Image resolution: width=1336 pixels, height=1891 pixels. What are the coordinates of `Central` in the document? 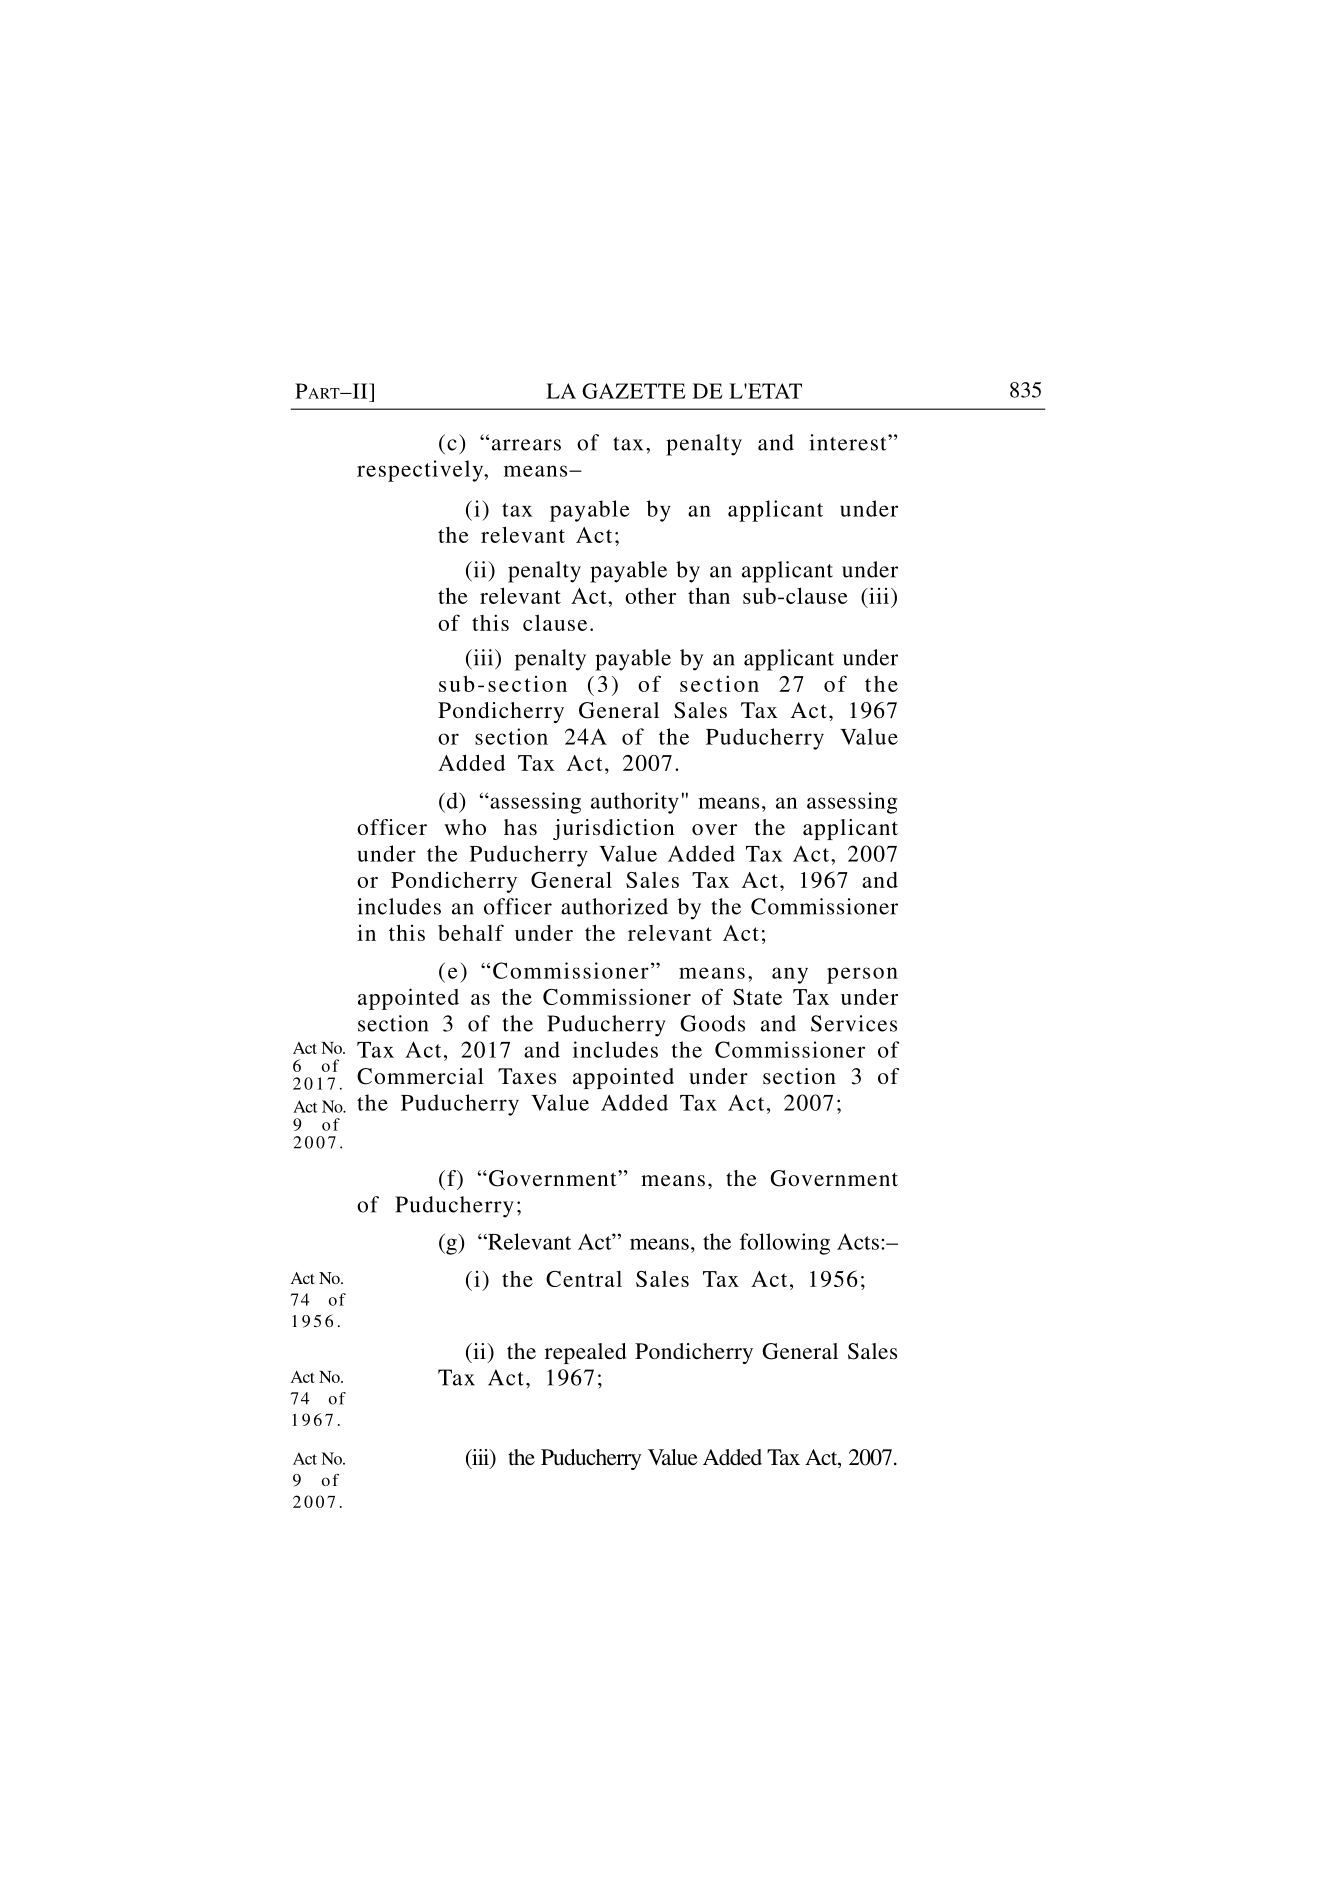 It's located at (584, 1279).
